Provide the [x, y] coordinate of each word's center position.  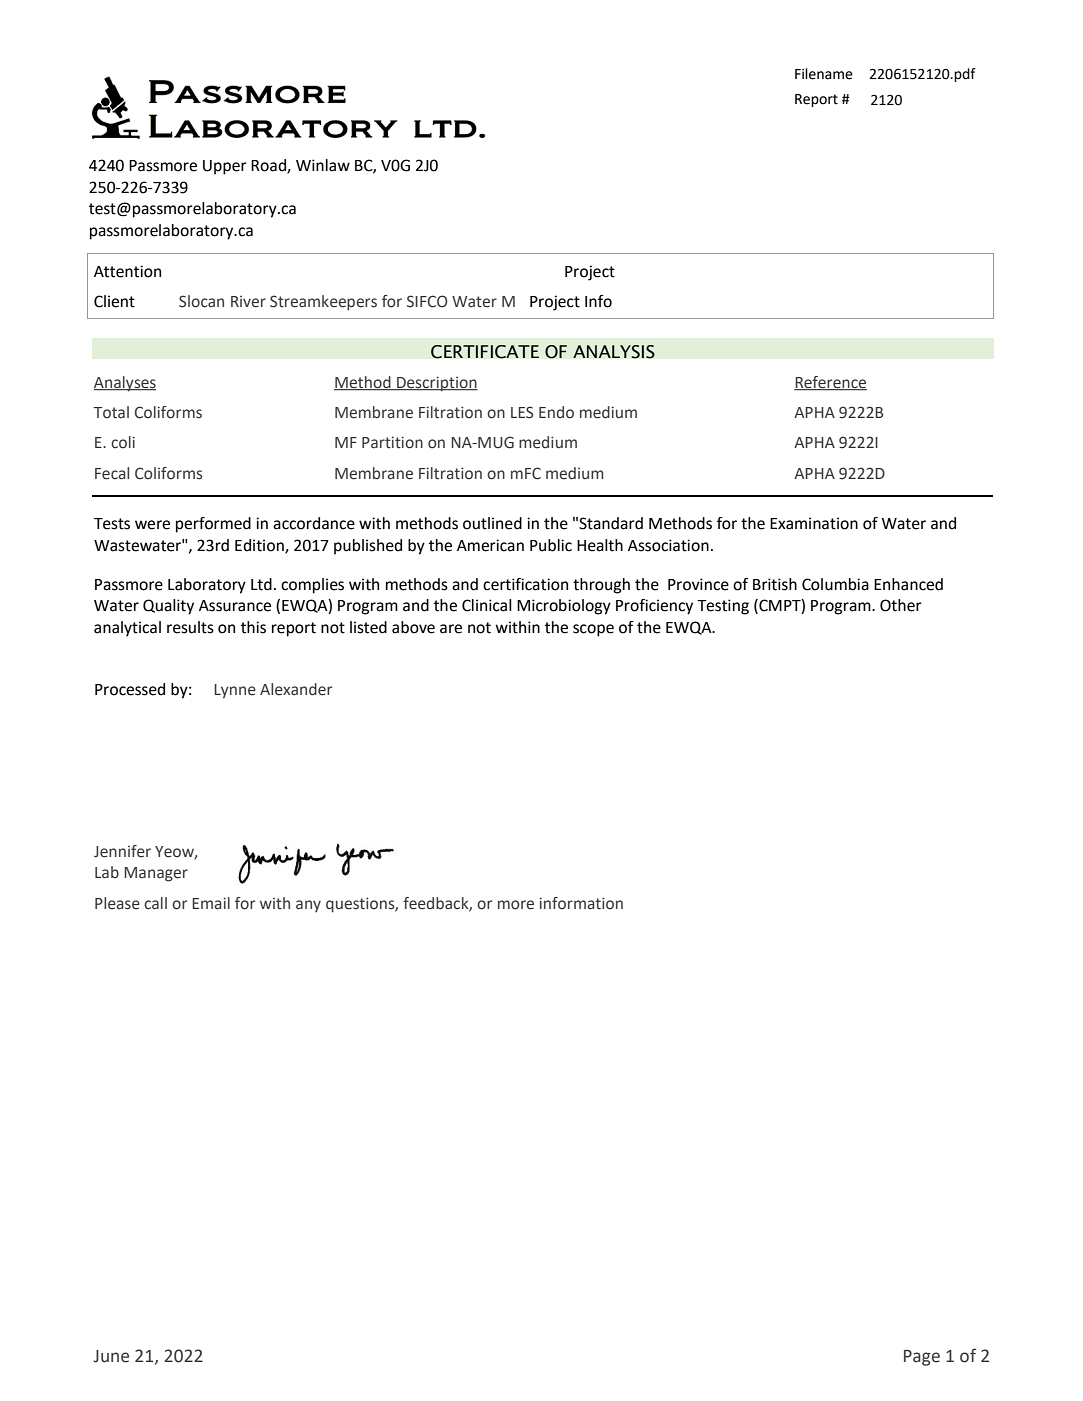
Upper [225, 167]
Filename [824, 74]
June [111, 1356]
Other [901, 605]
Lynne [235, 691]
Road [269, 166]
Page [922, 1358]
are [451, 629]
